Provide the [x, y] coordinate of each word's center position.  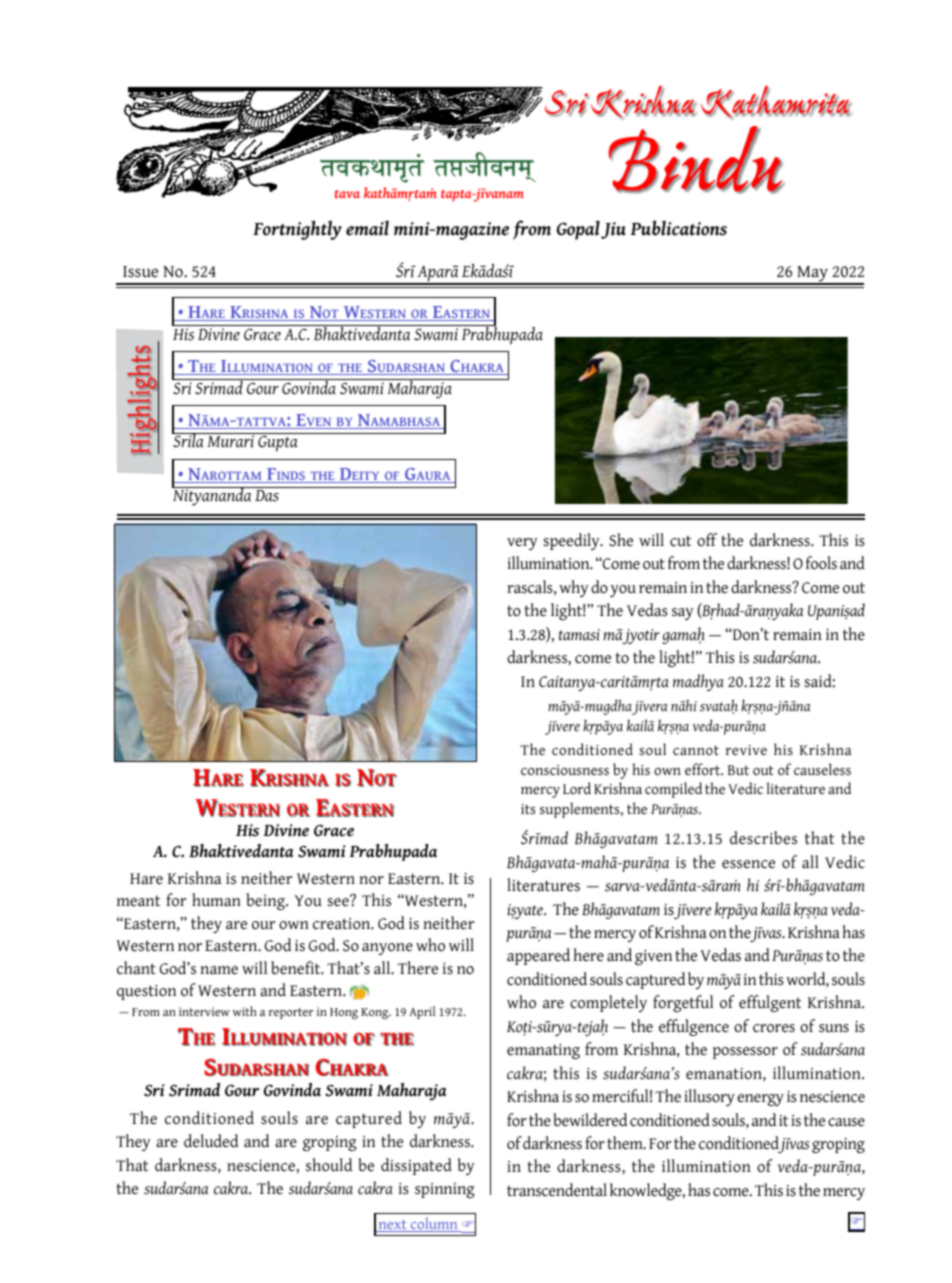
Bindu [697, 160]
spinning [445, 1190]
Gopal [578, 230]
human [216, 900]
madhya [698, 682]
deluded [211, 1141]
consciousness [565, 770]
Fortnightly [297, 230]
